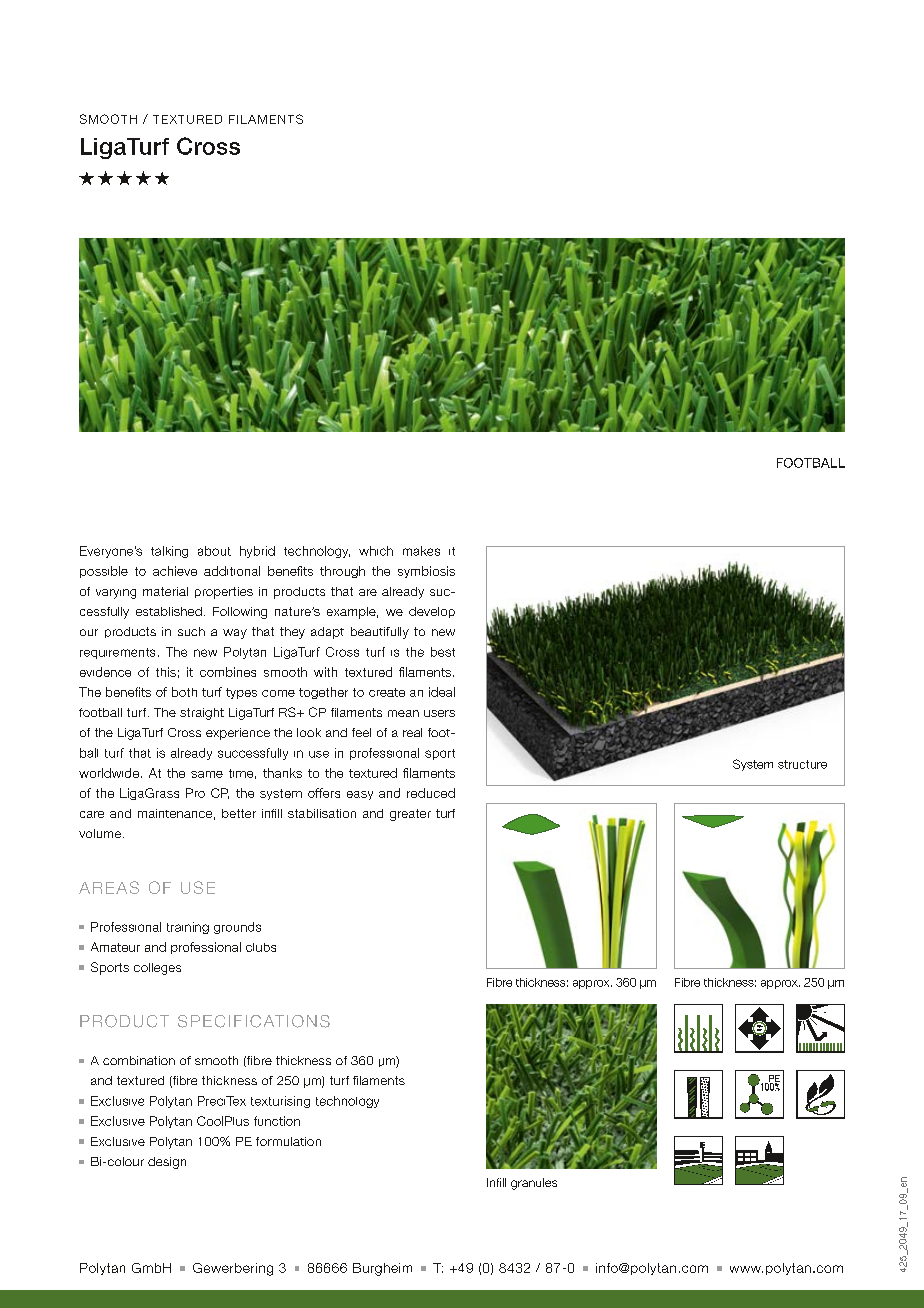  What do you see at coordinates (410, 815) in the image?
I see `greater` at bounding box center [410, 815].
